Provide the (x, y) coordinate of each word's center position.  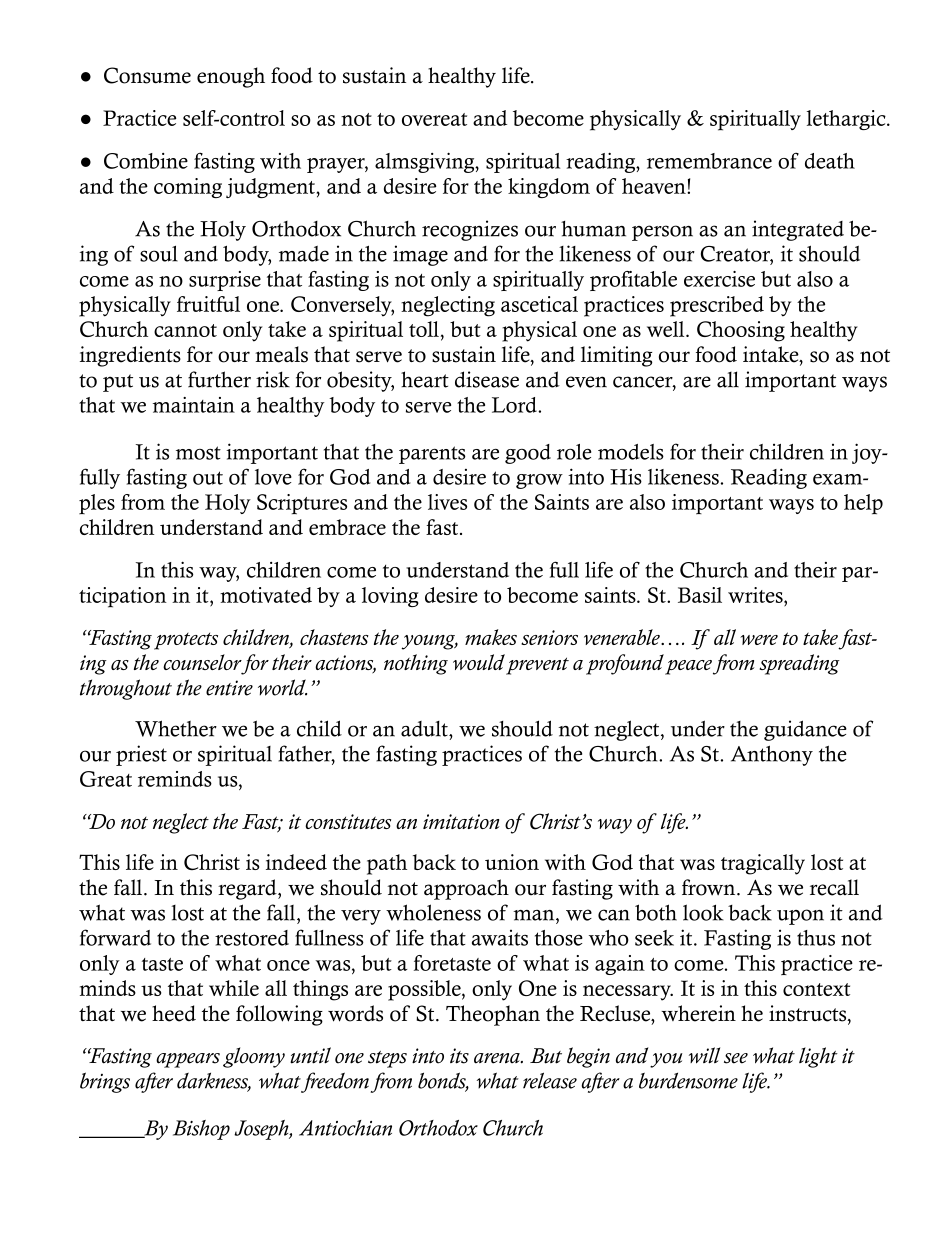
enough (231, 77)
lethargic (847, 120)
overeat (434, 119)
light (818, 1057)
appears (188, 1060)
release (550, 1080)
